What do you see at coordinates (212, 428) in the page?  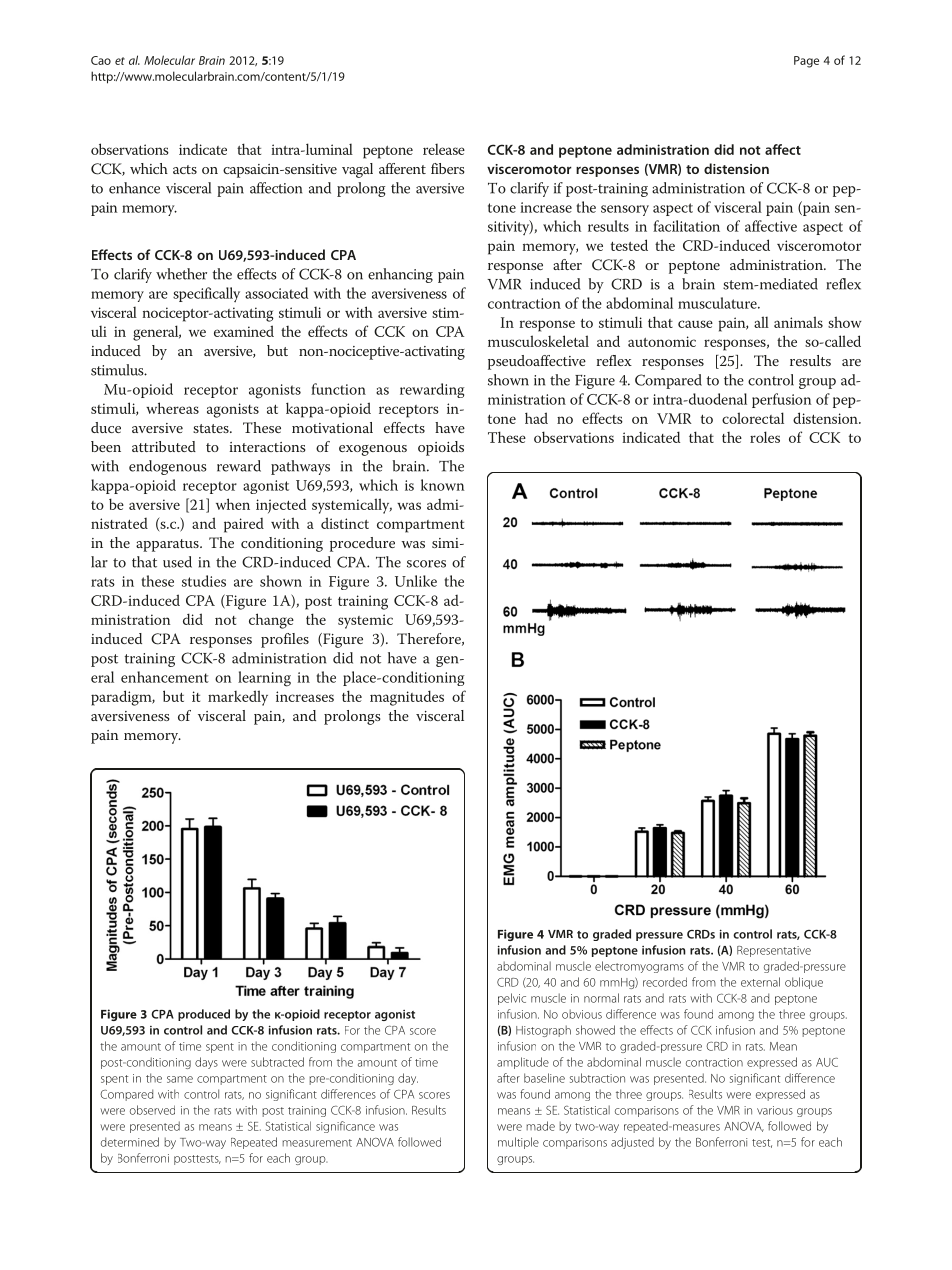 I see `states` at bounding box center [212, 428].
